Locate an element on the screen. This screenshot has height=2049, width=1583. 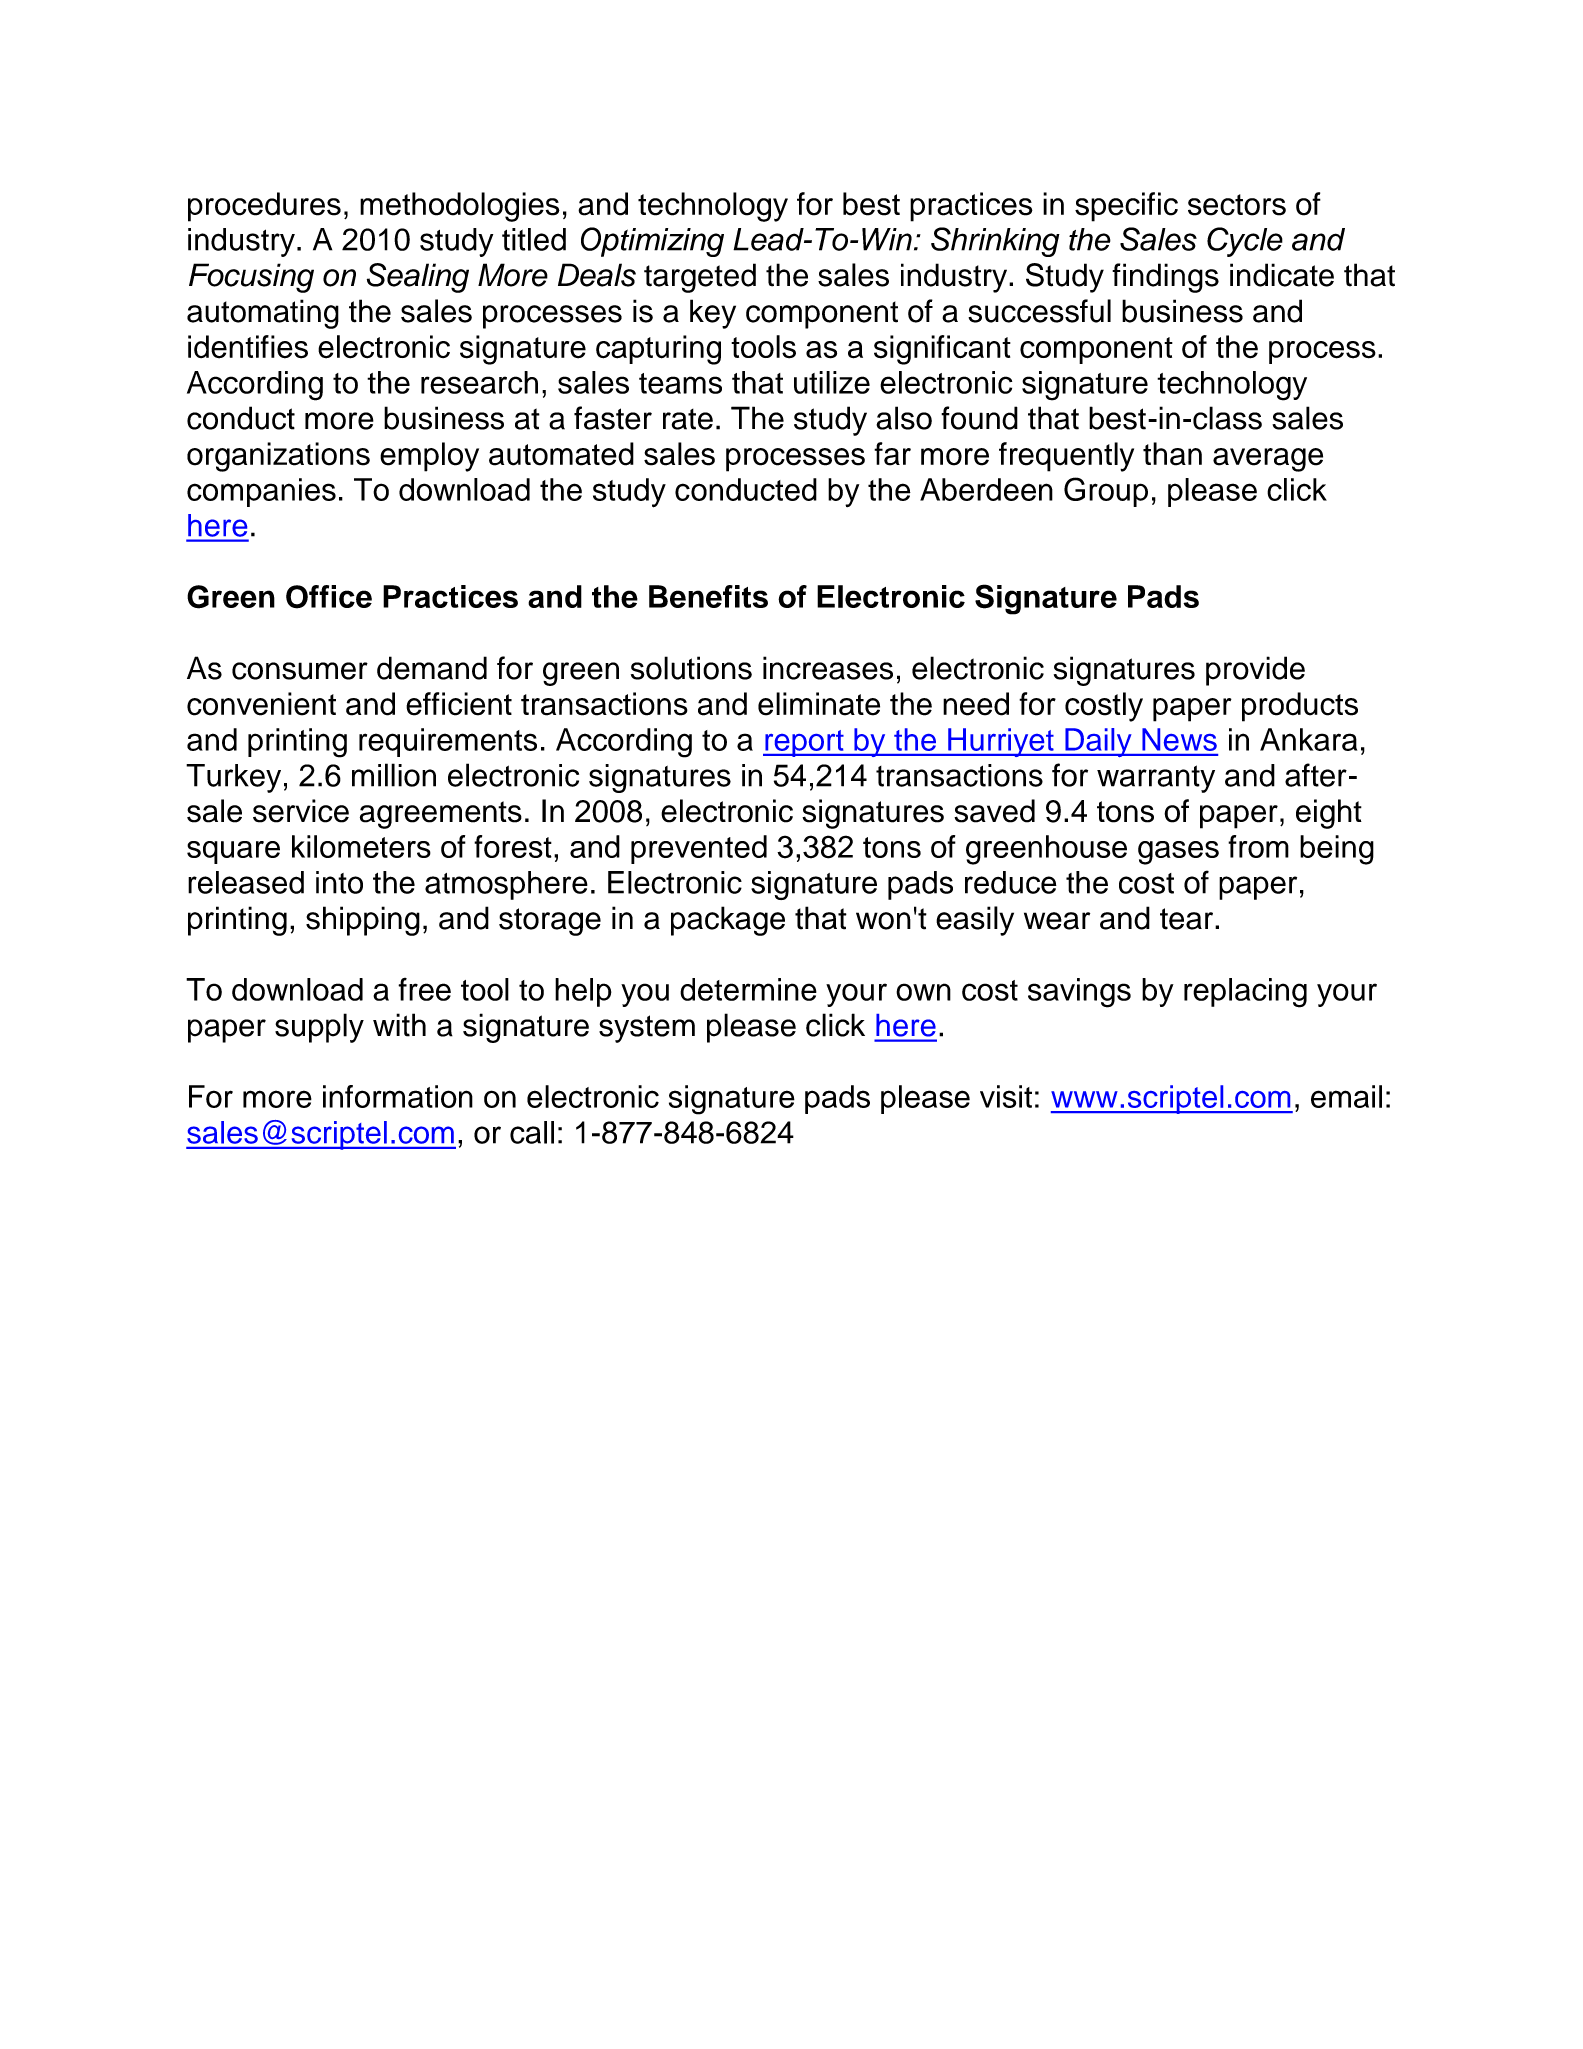
information is located at coordinates (398, 1096).
